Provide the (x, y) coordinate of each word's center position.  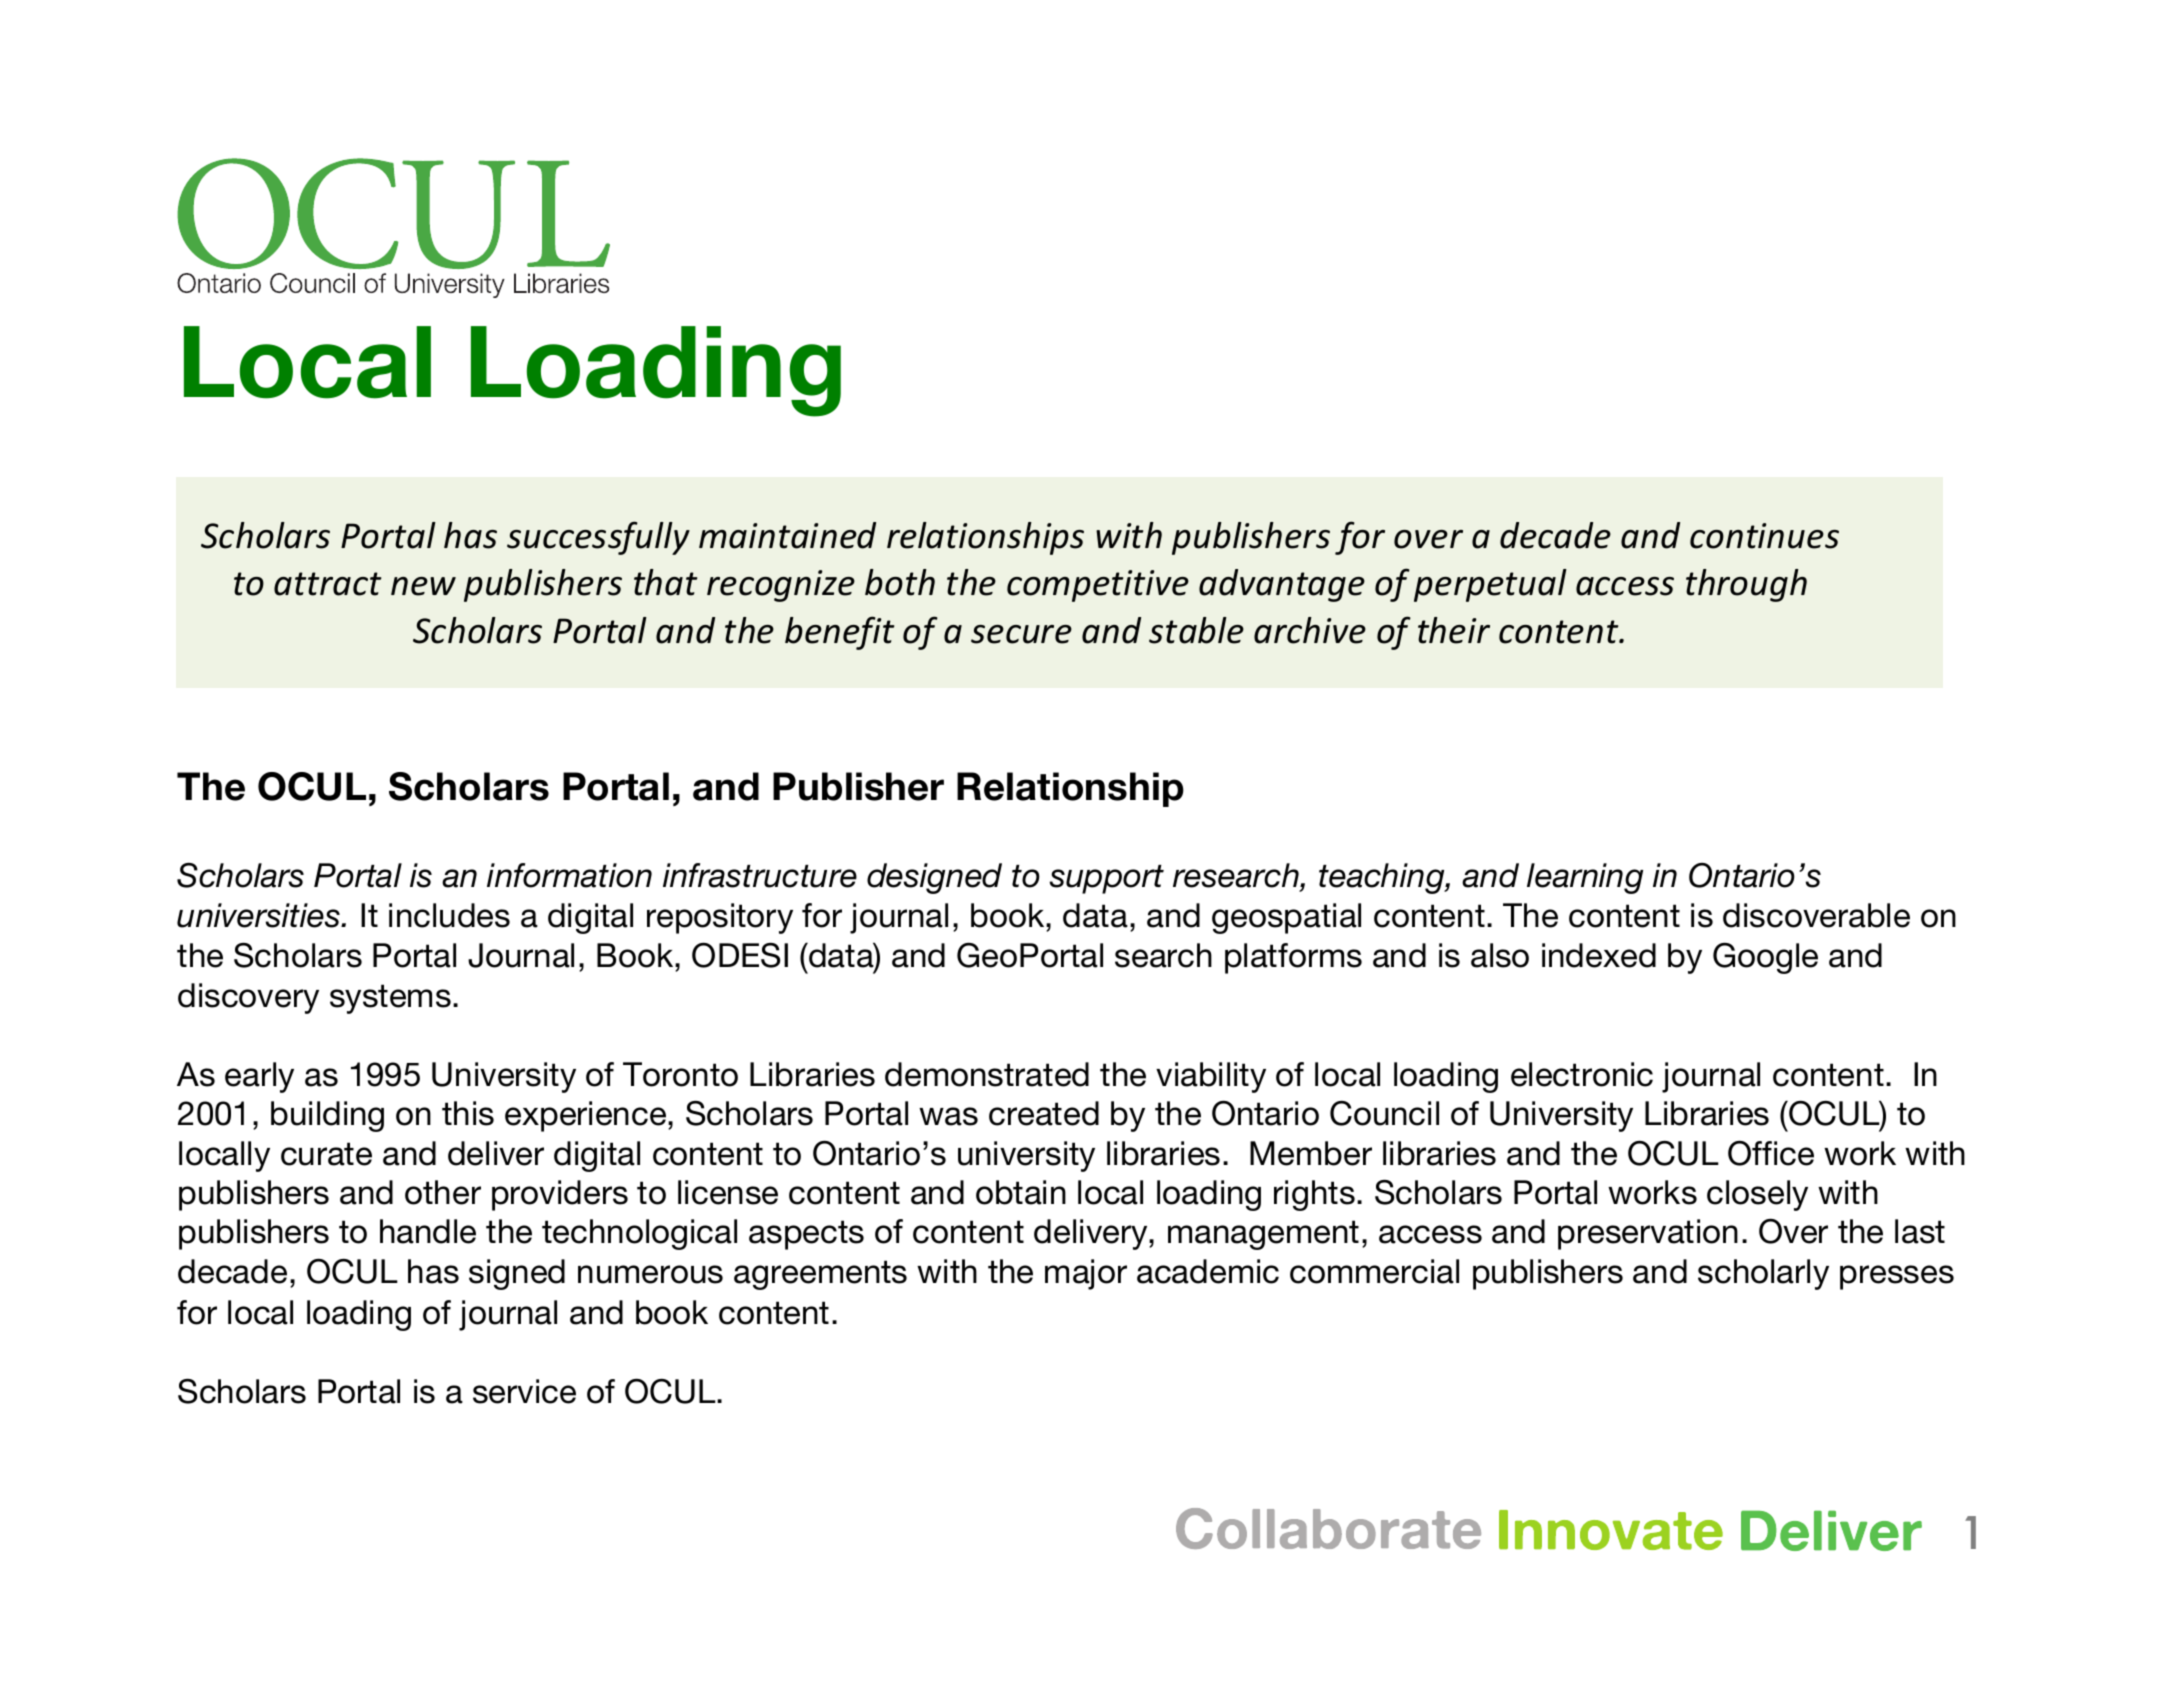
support (1107, 879)
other (443, 1192)
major (1086, 1274)
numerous (650, 1274)
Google (1765, 958)
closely (1757, 1195)
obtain (1021, 1192)
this (468, 1113)
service (524, 1391)
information (569, 875)
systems (390, 999)
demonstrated (987, 1074)
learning (1585, 878)
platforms (1293, 958)
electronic (1582, 1074)
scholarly (1763, 1274)
